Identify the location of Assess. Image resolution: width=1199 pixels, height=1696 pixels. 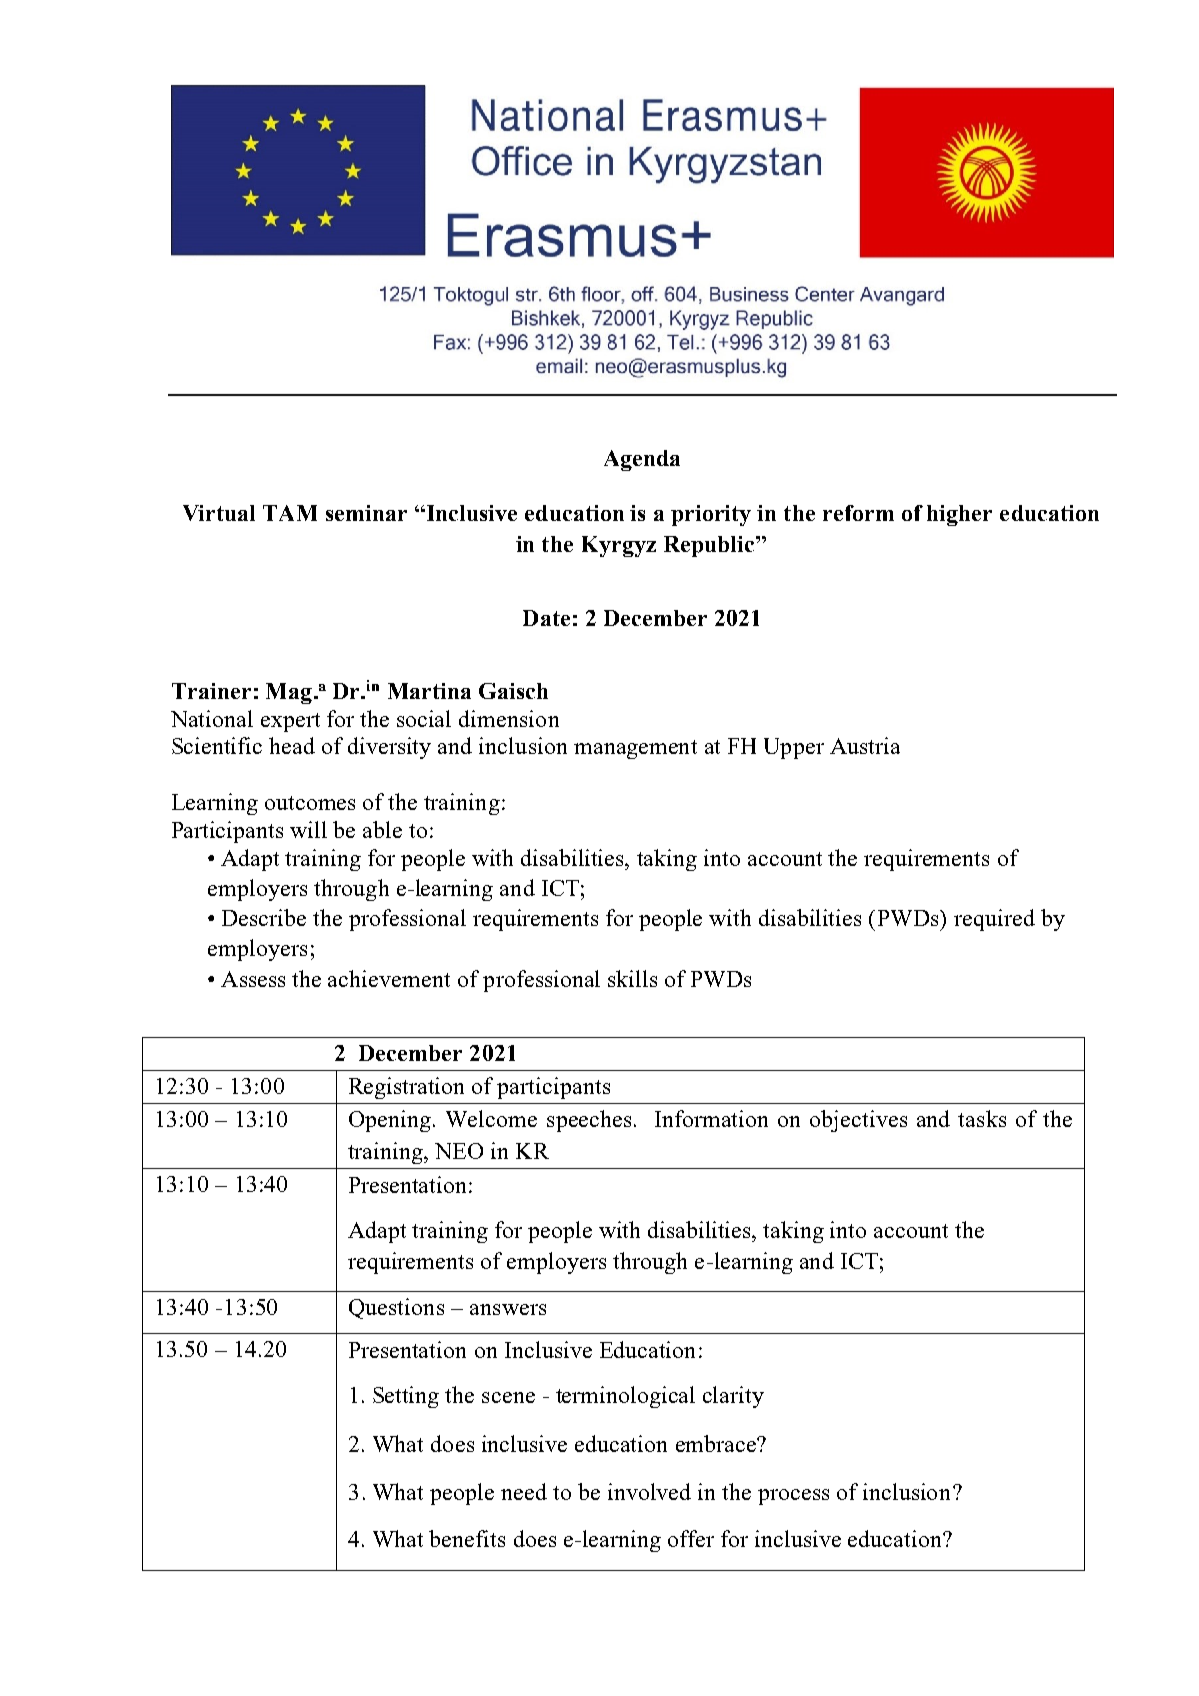
(253, 979).
